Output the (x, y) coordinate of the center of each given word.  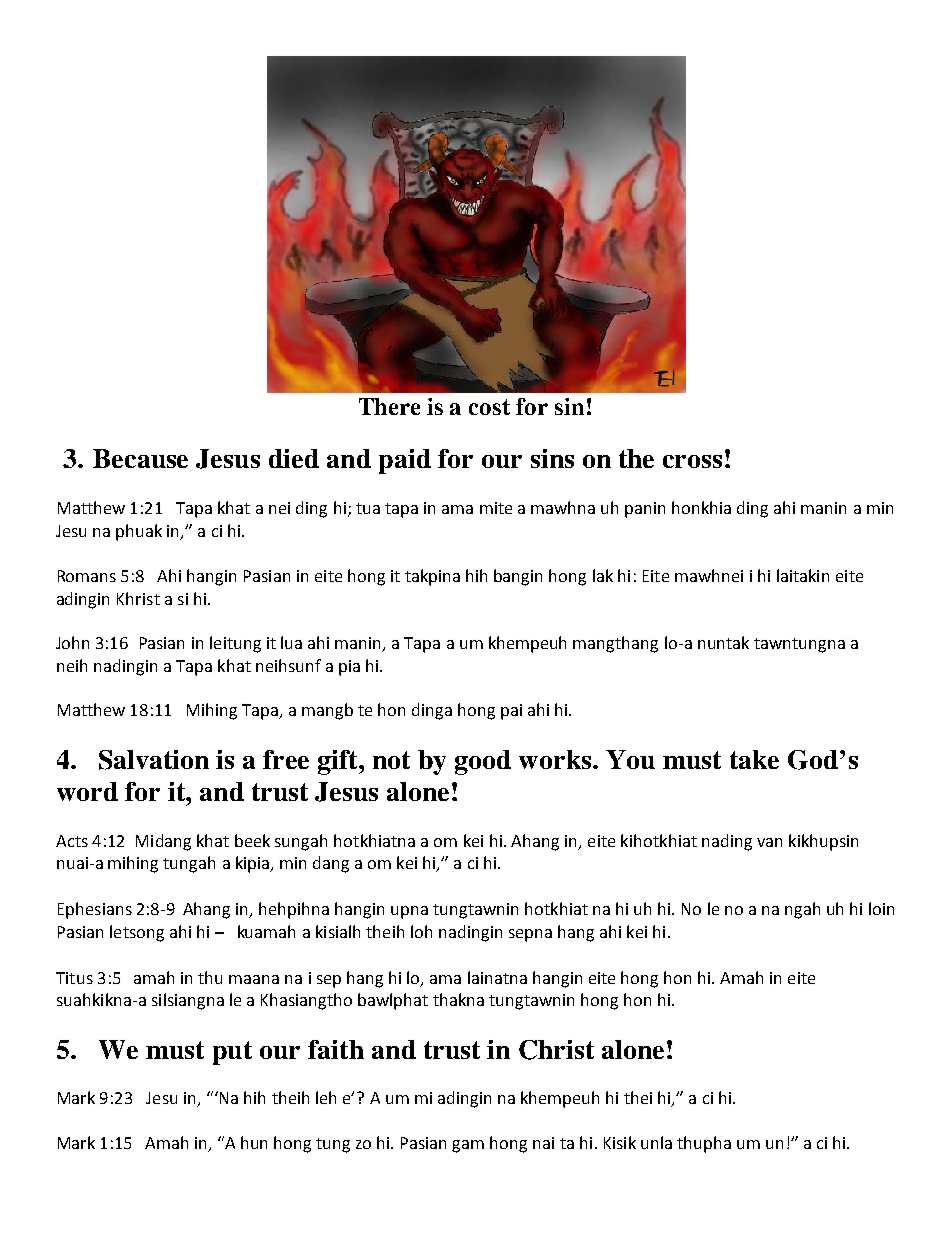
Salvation (154, 760)
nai (543, 1143)
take (754, 759)
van (769, 842)
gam (468, 1146)
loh (421, 931)
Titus (74, 978)
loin (881, 908)
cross (692, 461)
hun (254, 1142)
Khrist (138, 598)
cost (489, 407)
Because (140, 458)
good (483, 762)
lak (603, 575)
